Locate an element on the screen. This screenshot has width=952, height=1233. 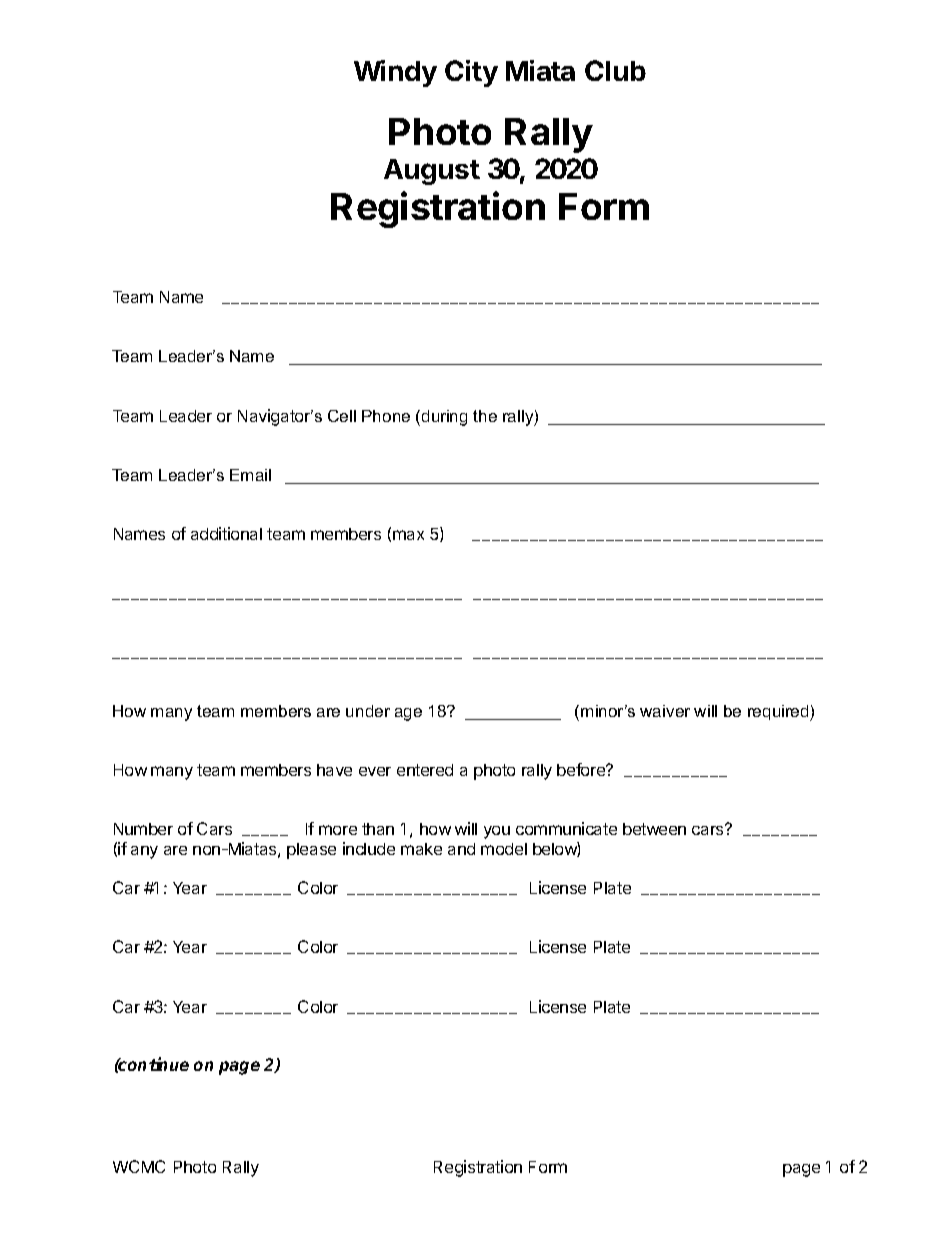
additional is located at coordinates (226, 533).
